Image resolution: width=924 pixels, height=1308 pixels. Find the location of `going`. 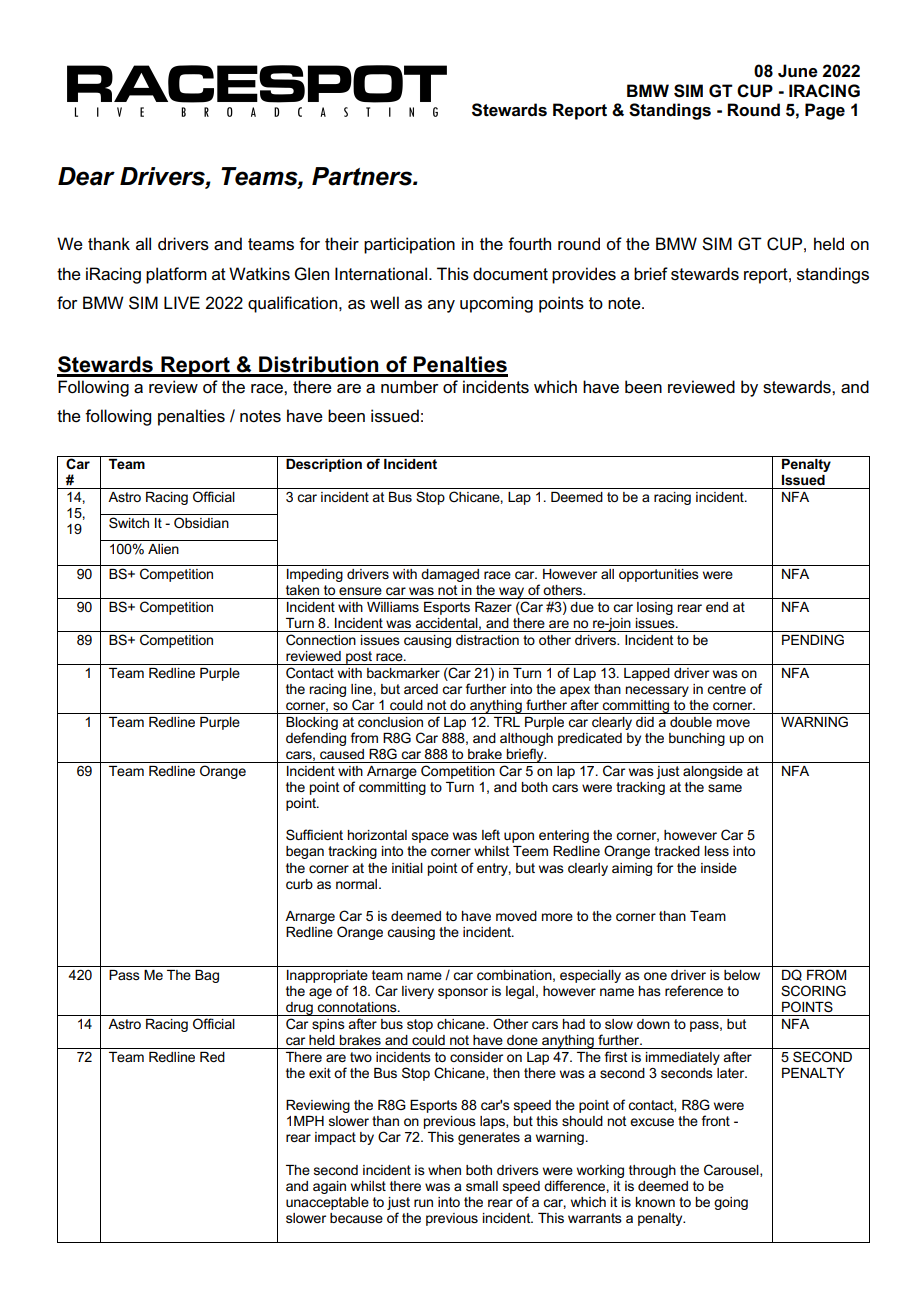

going is located at coordinates (731, 1203).
